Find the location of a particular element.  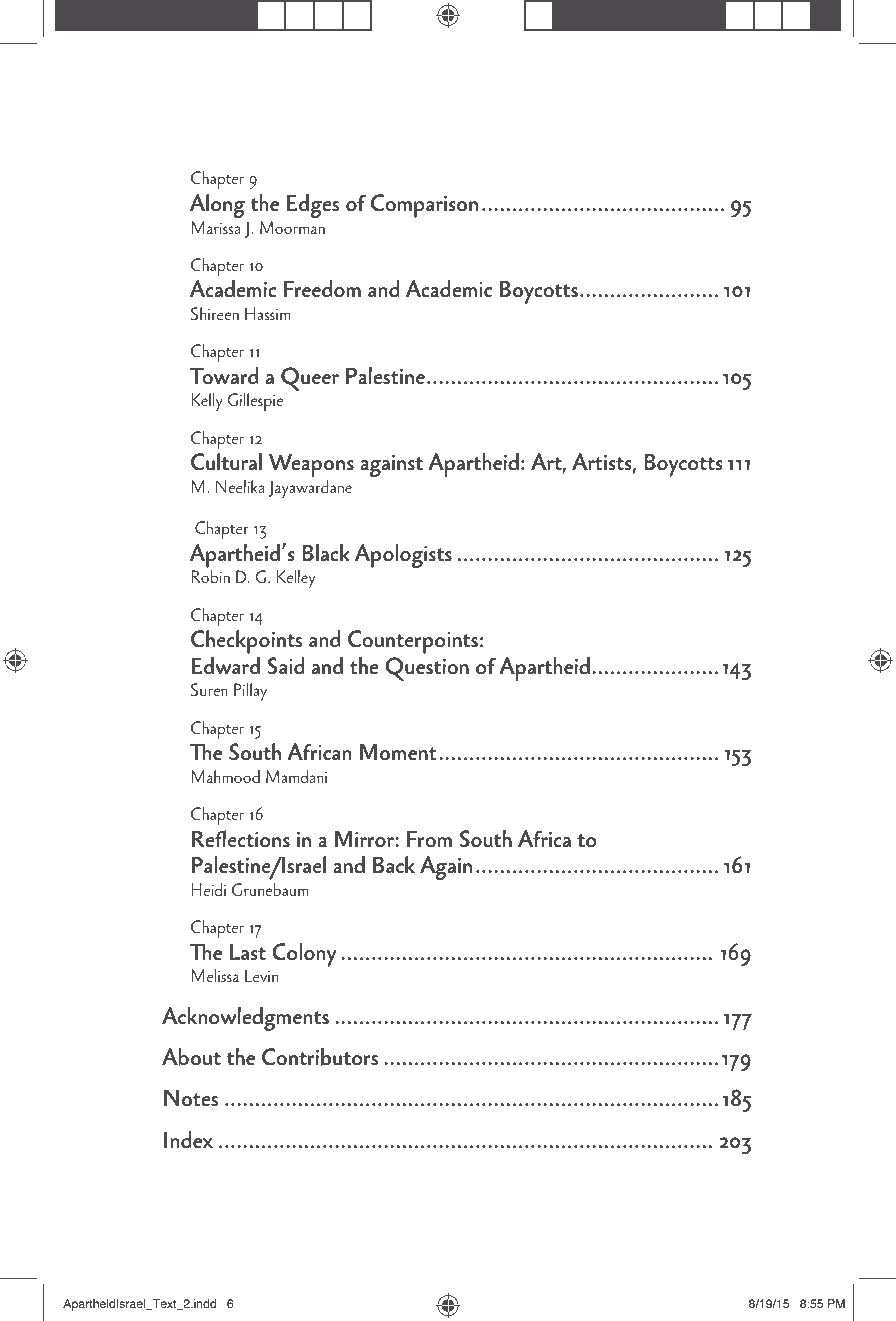

Counterpoints is located at coordinates (413, 642).
